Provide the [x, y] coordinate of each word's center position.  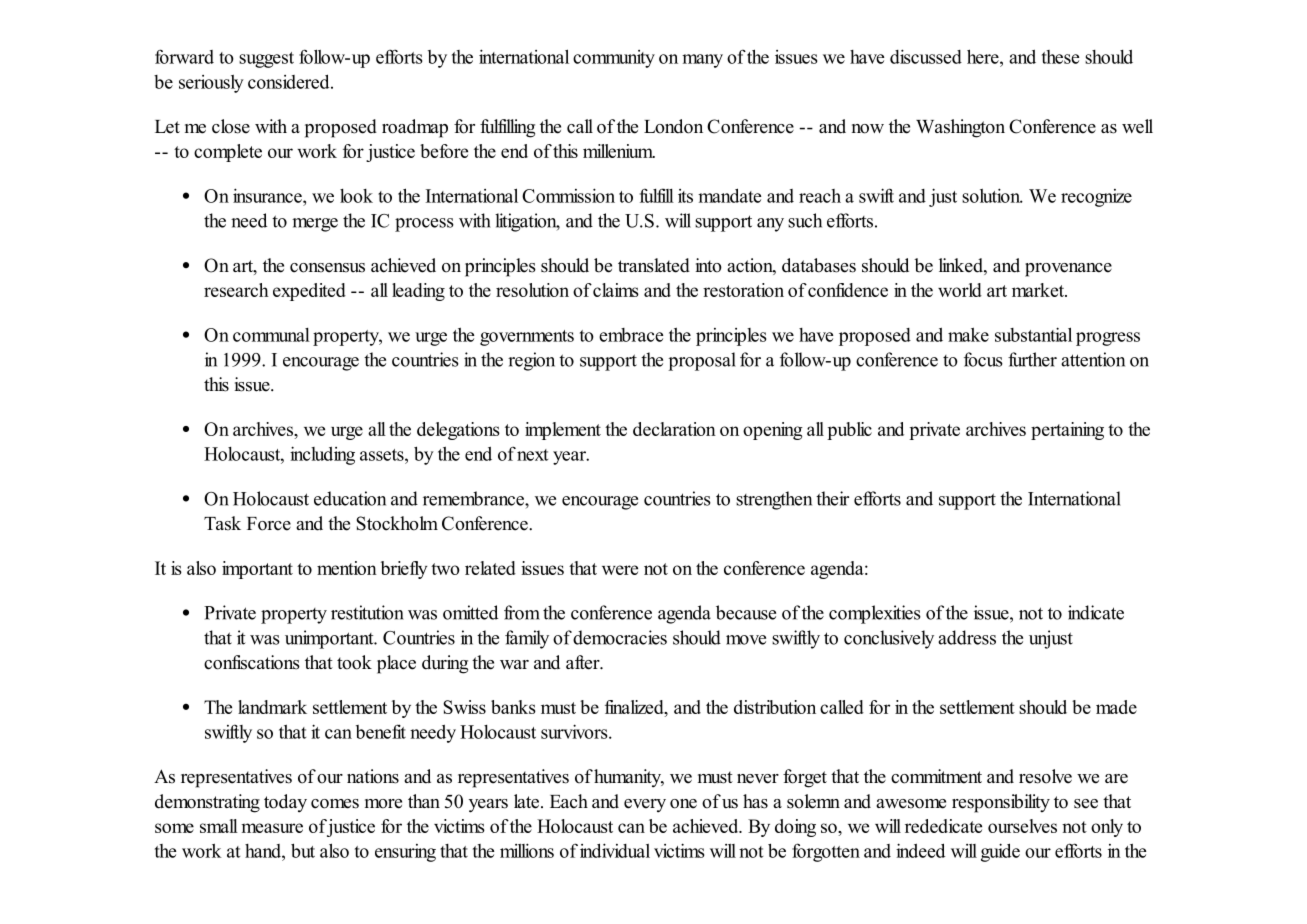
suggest [266, 60]
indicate [1096, 612]
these [1060, 57]
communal [271, 335]
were [620, 570]
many [702, 61]
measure [272, 828]
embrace [631, 335]
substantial [1033, 334]
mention [347, 568]
